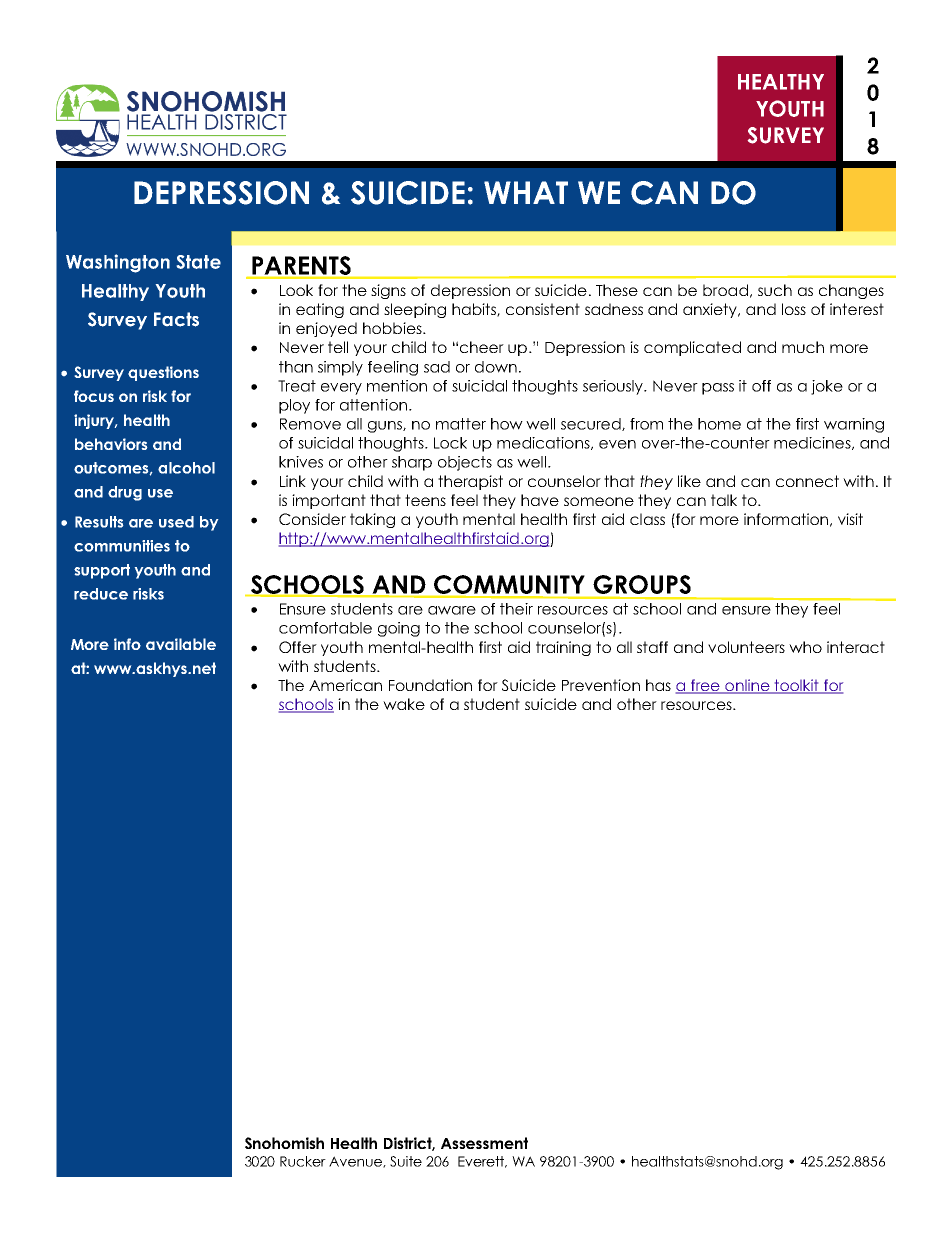 Image resolution: width=952 pixels, height=1233 pixels. What do you see at coordinates (186, 468) in the screenshot?
I see `alcohol` at bounding box center [186, 468].
